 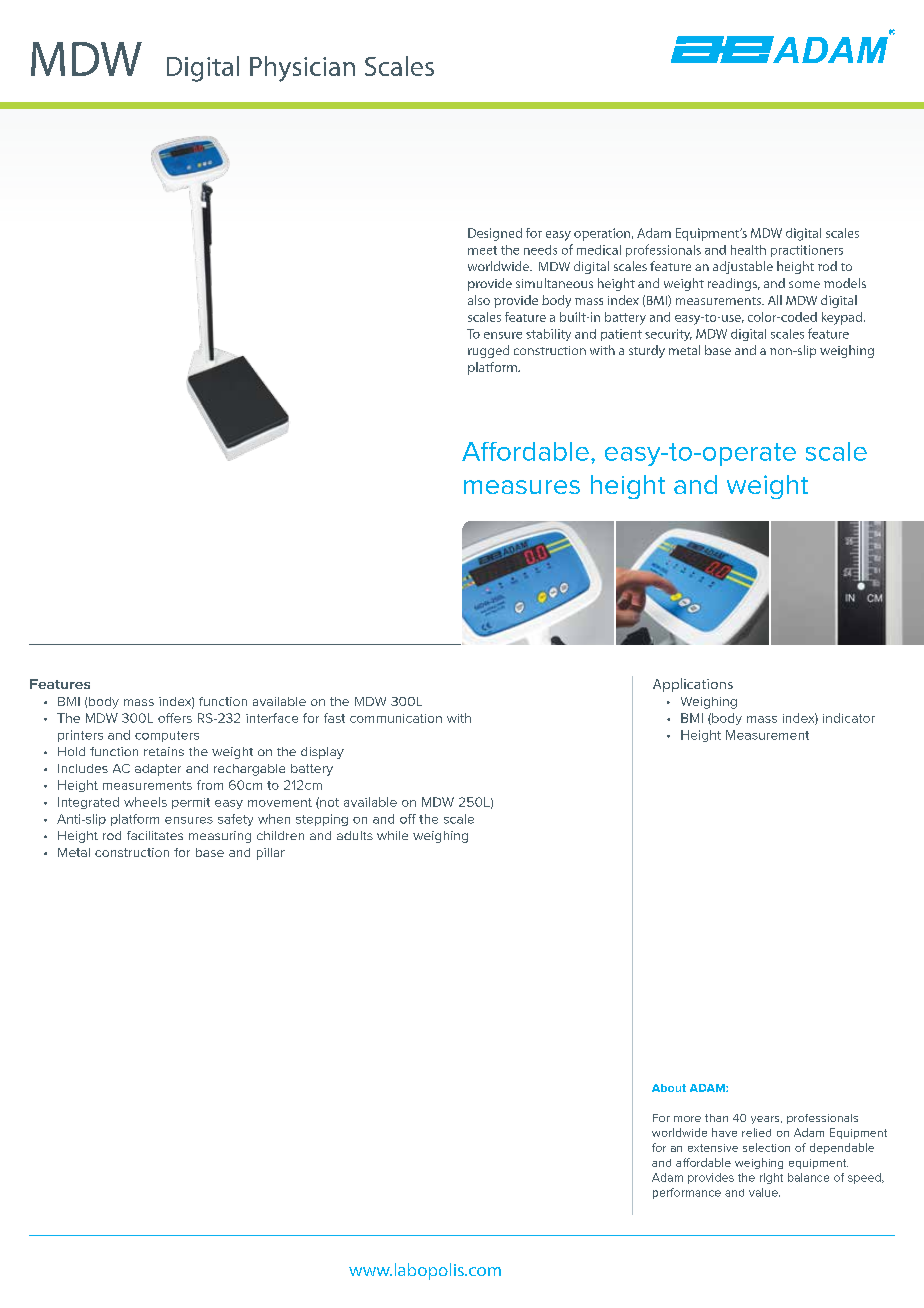 What do you see at coordinates (748, 250) in the screenshot?
I see `health` at bounding box center [748, 250].
